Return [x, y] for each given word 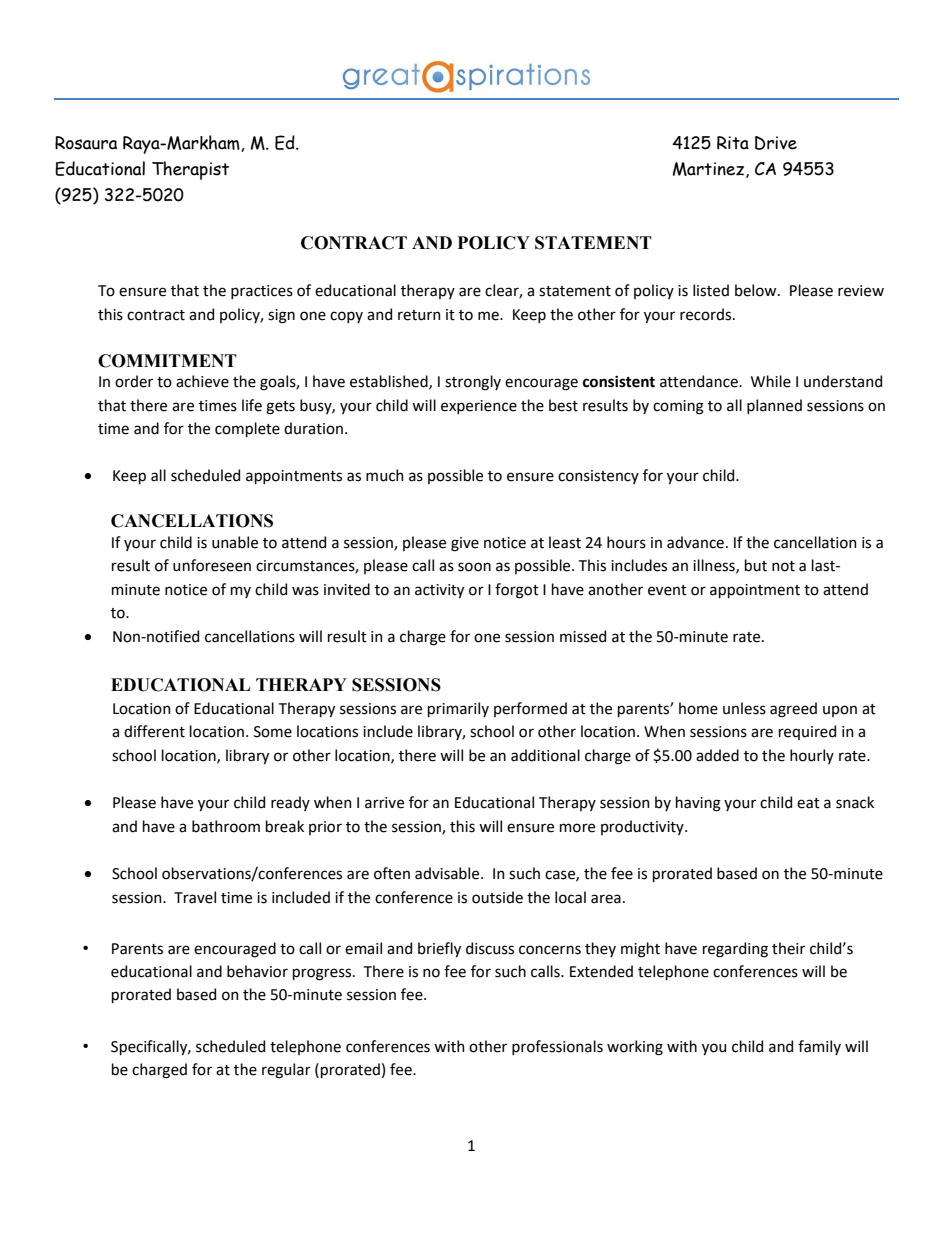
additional [545, 755]
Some [273, 732]
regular [286, 1071]
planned [774, 406]
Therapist [190, 170]
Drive [776, 143]
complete [247, 429]
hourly [812, 756]
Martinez [710, 170]
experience [479, 407]
